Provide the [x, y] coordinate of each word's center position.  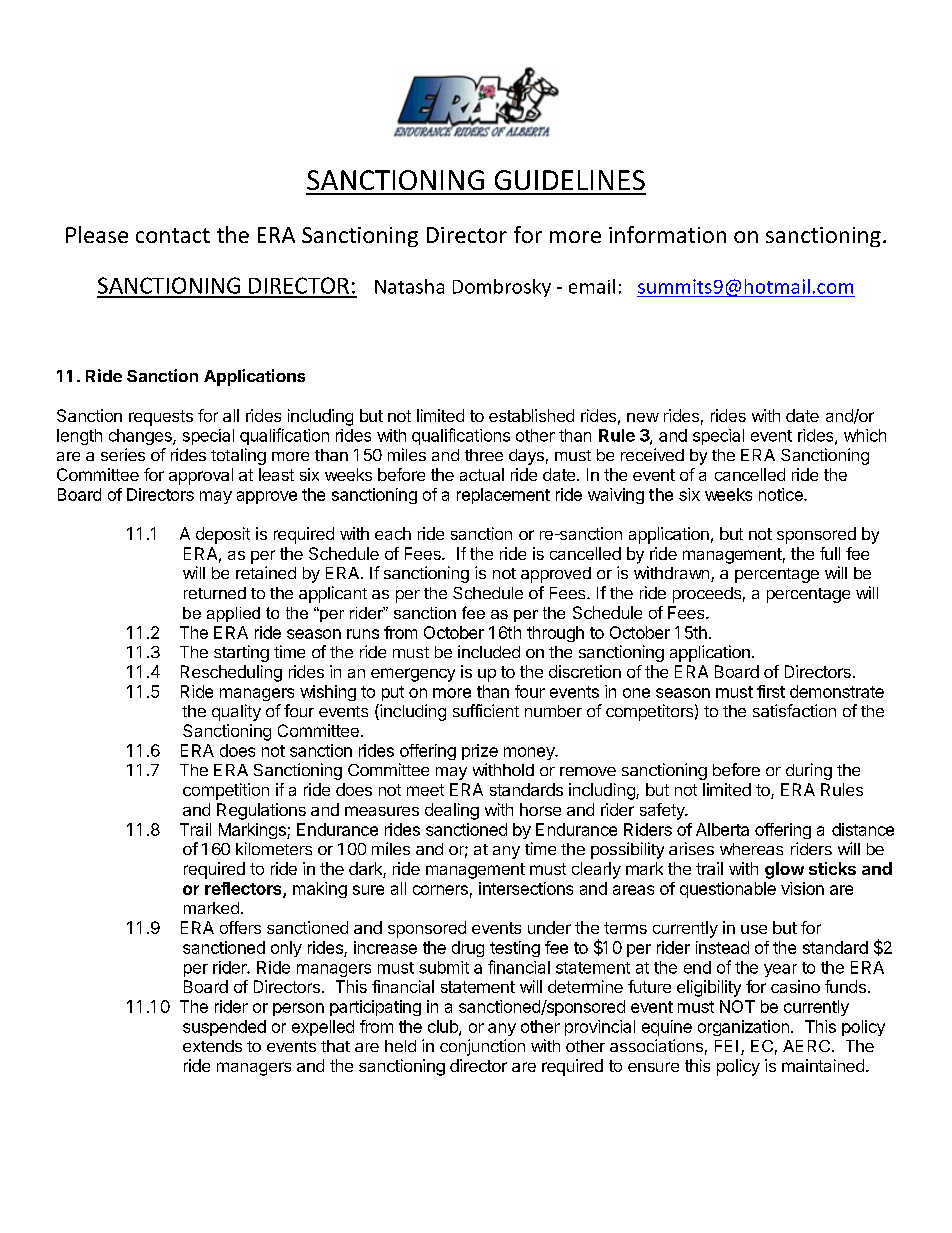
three [484, 455]
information [667, 234]
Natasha [409, 286]
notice [782, 494]
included [489, 651]
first [771, 691]
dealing [452, 811]
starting [241, 653]
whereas [751, 849]
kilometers [274, 848]
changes [141, 437]
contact [173, 235]
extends [212, 1046]
